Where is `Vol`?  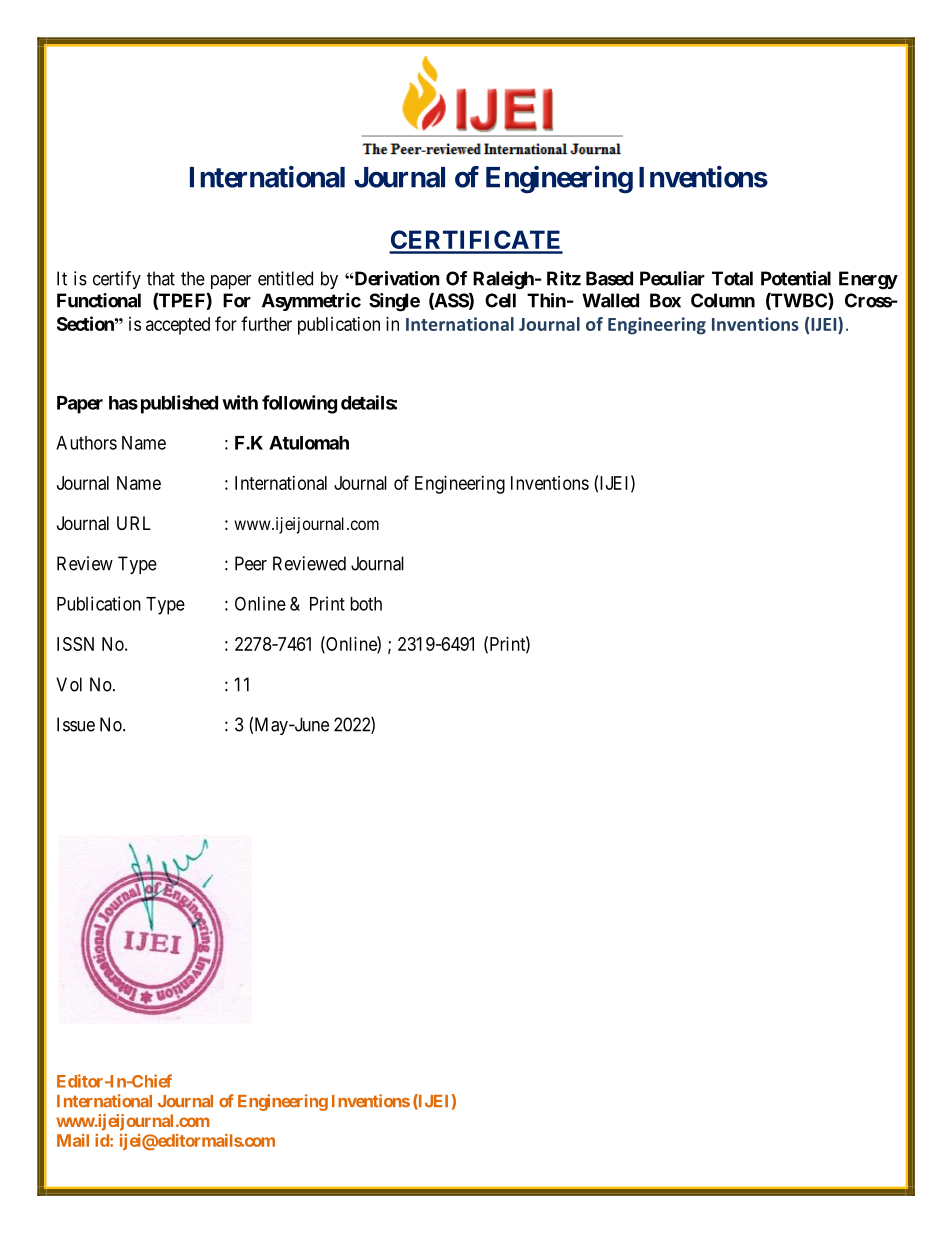
Vol is located at coordinates (69, 684).
